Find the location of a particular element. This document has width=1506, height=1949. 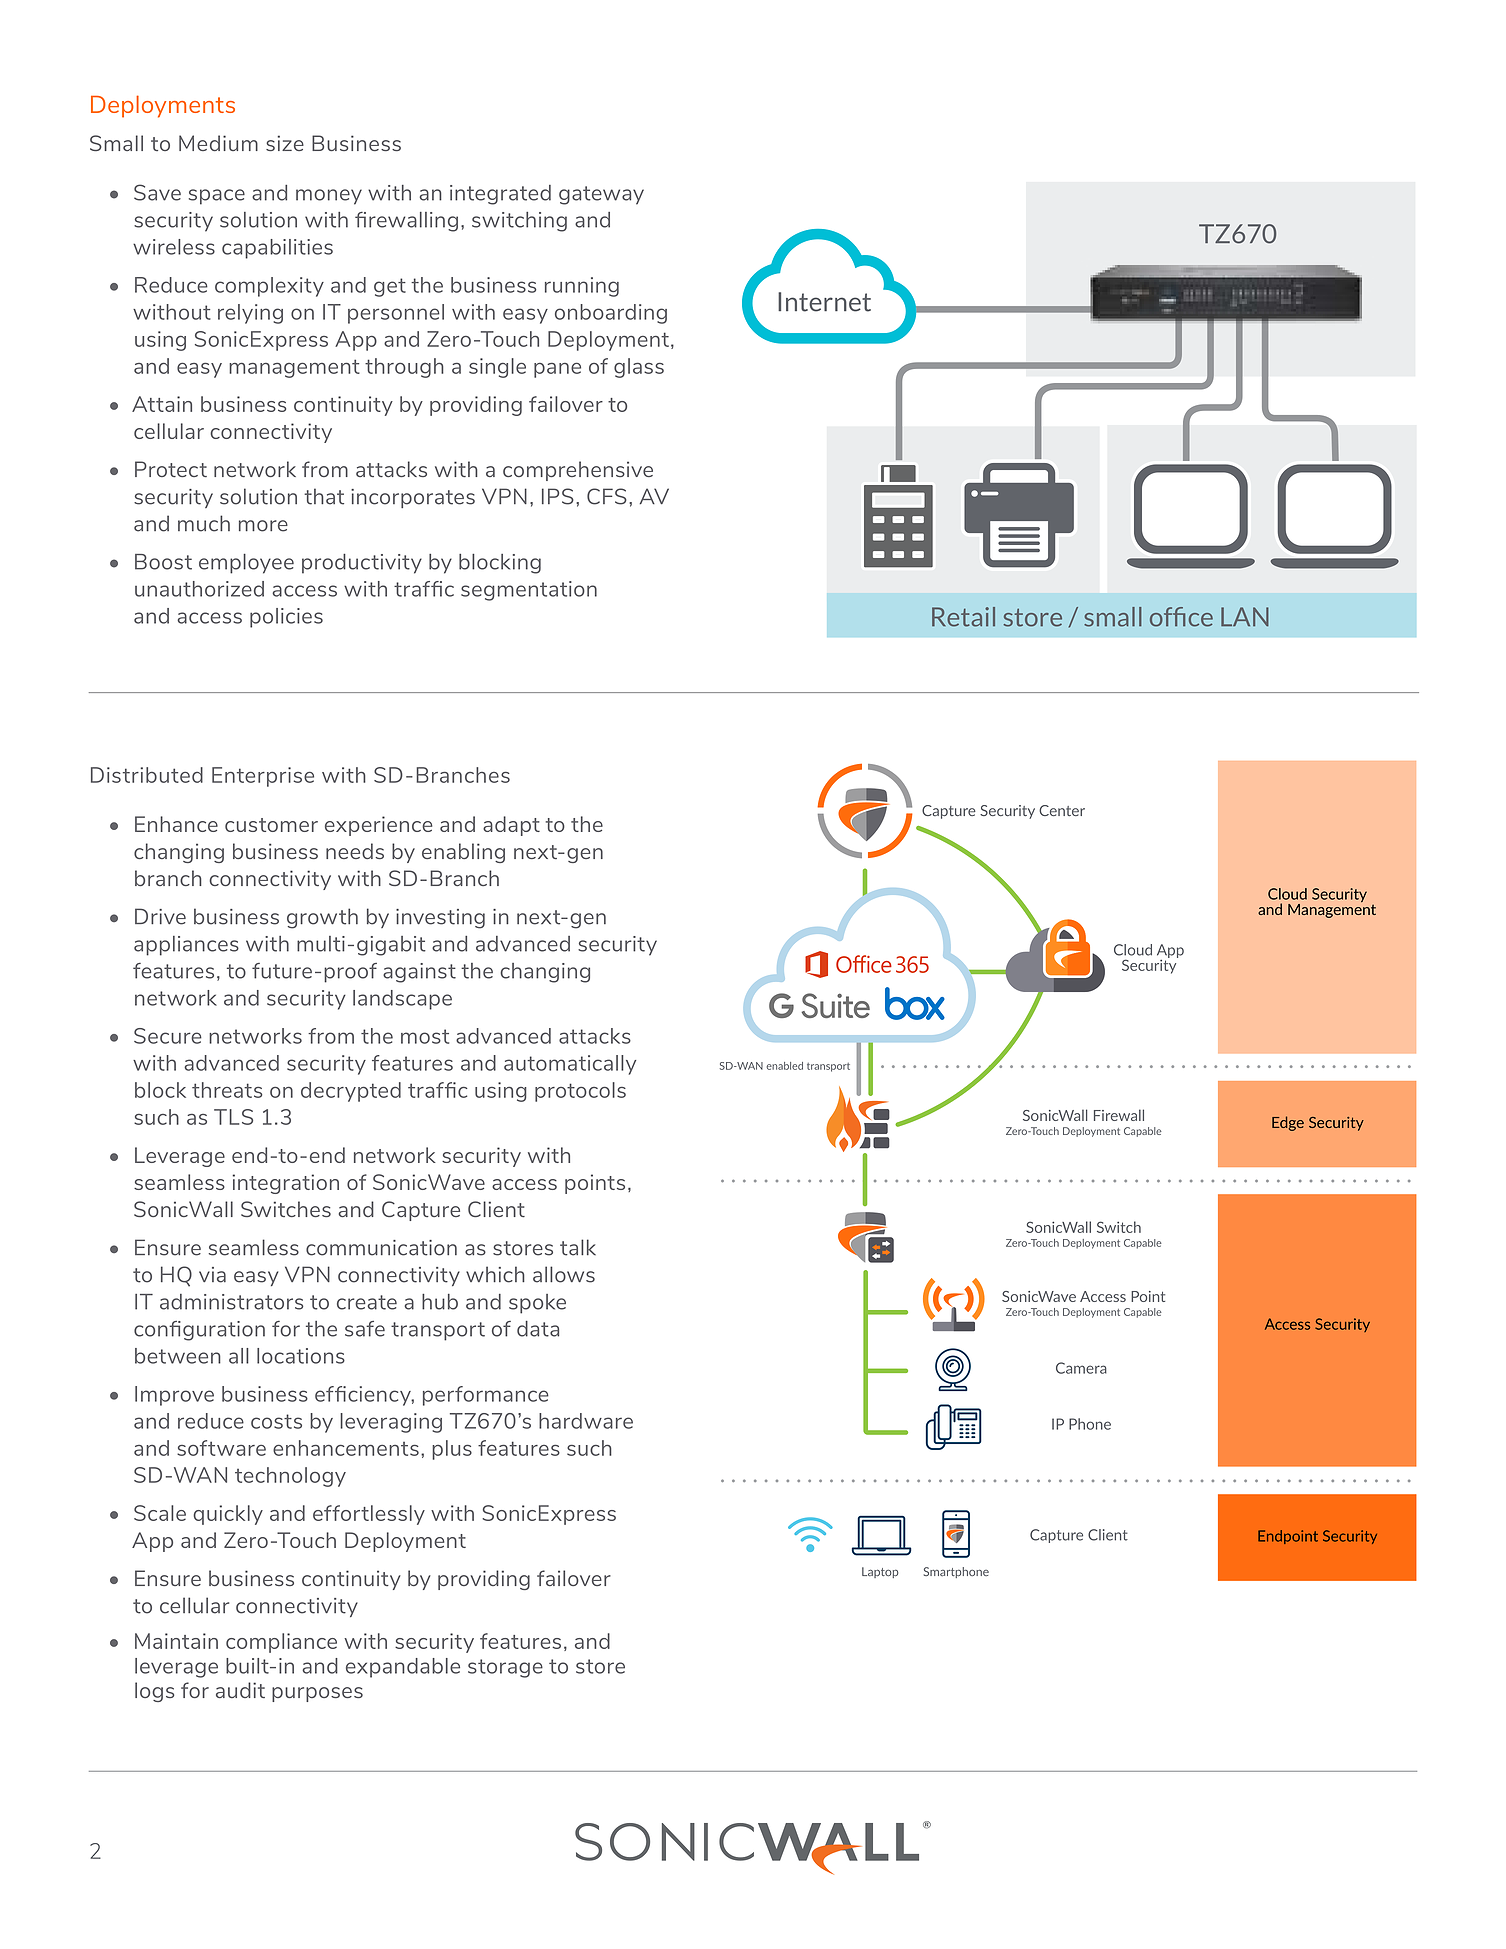

Laptop is located at coordinates (880, 1572).
